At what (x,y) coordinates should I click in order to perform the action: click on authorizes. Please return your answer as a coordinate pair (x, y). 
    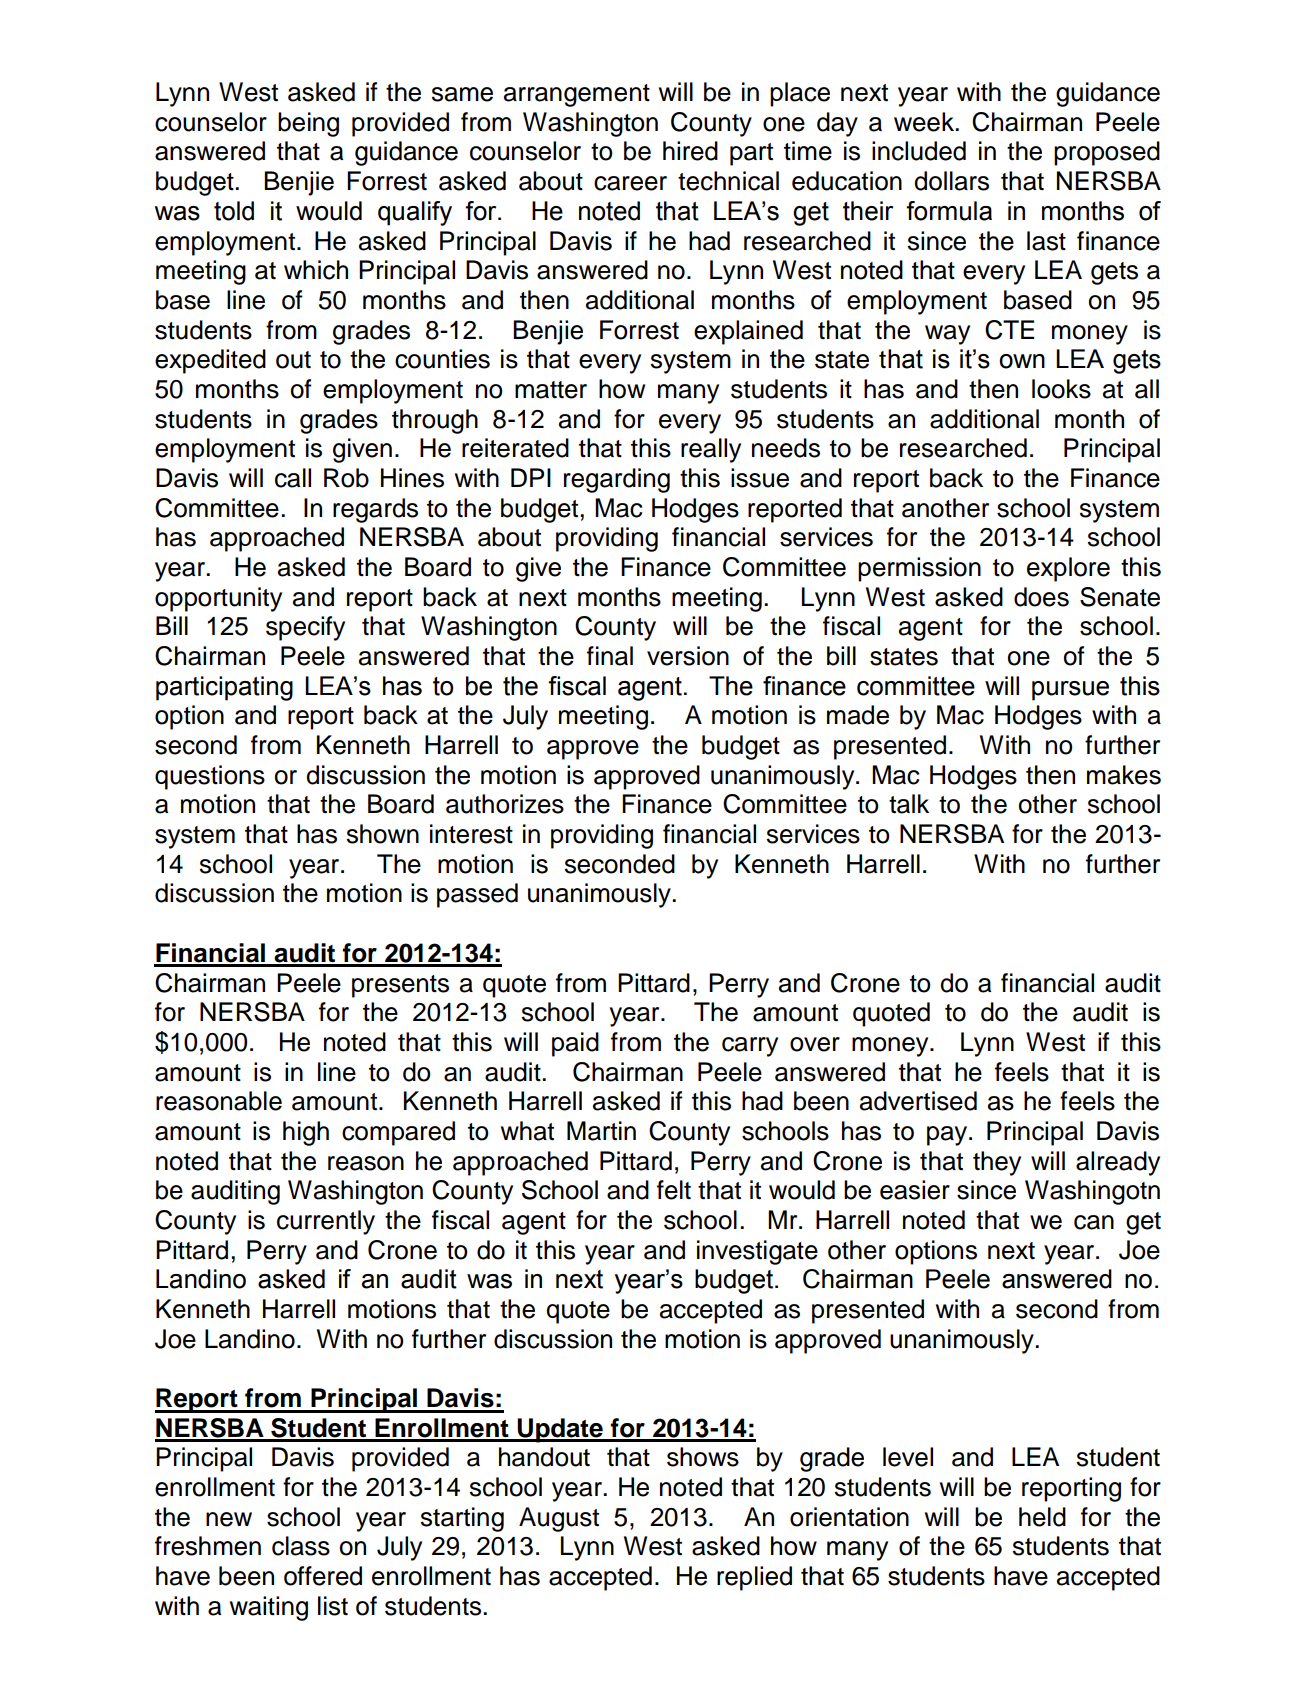
    Looking at the image, I should click on (505, 804).
